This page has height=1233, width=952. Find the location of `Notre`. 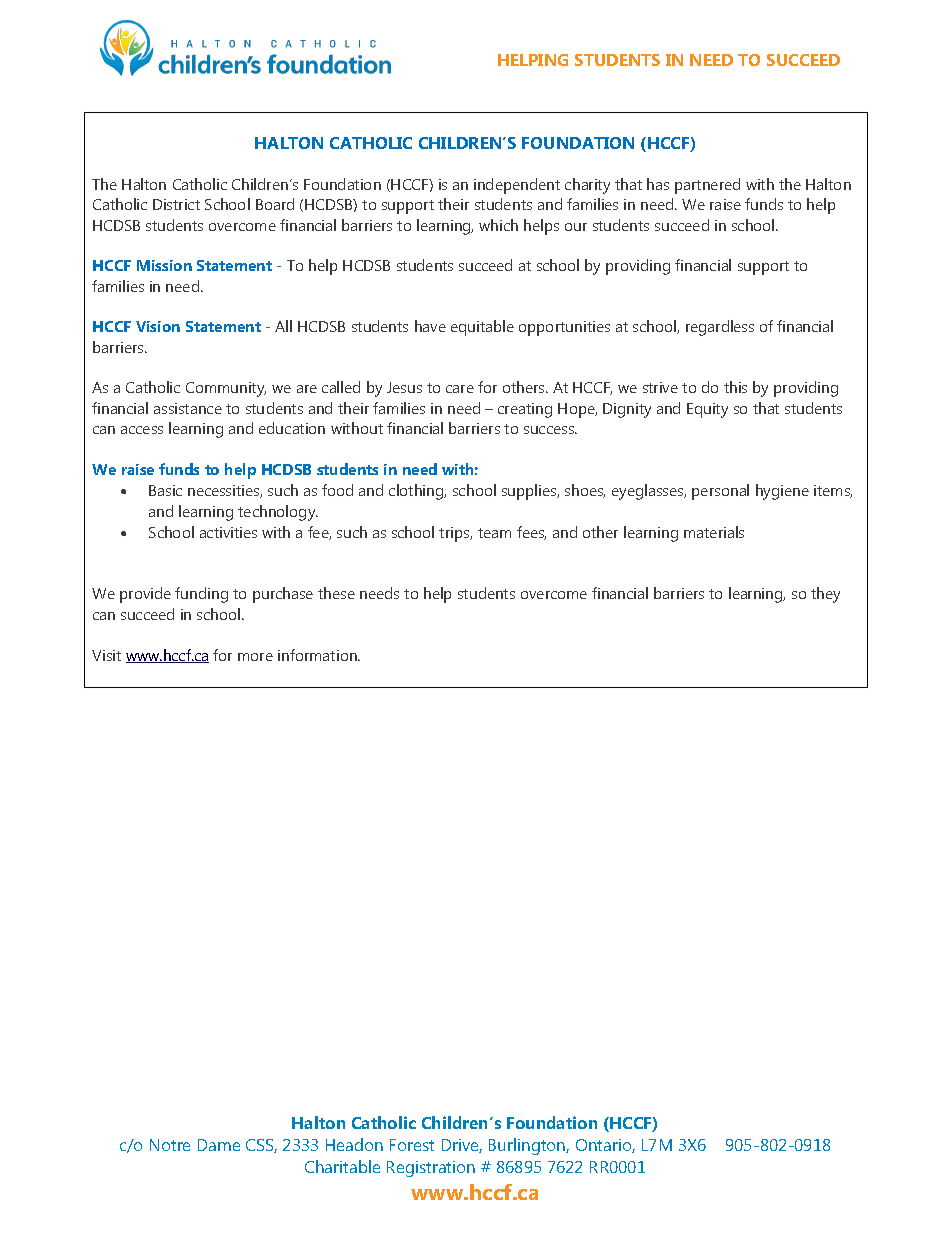

Notre is located at coordinates (170, 1145).
